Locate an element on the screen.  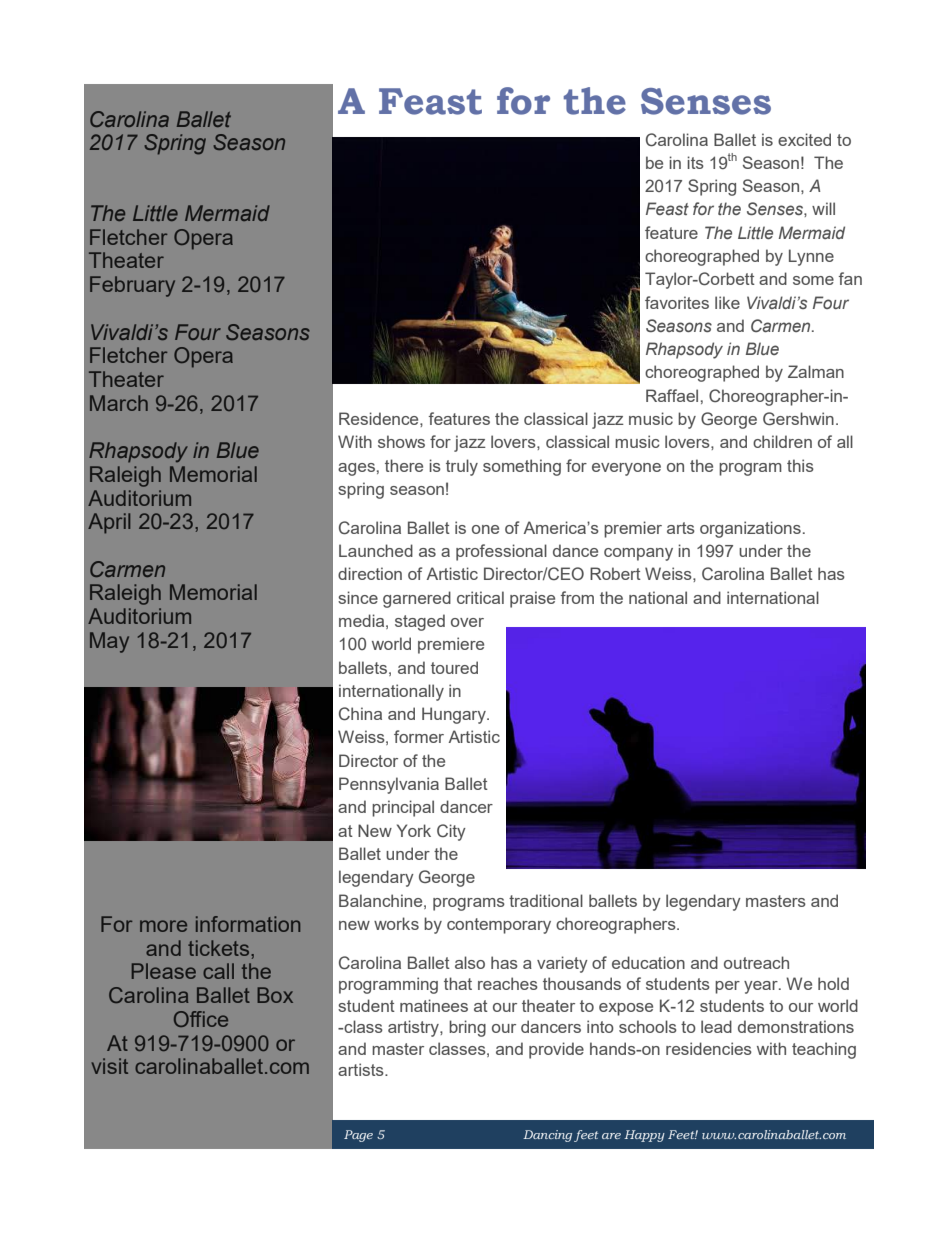
its is located at coordinates (695, 162).
